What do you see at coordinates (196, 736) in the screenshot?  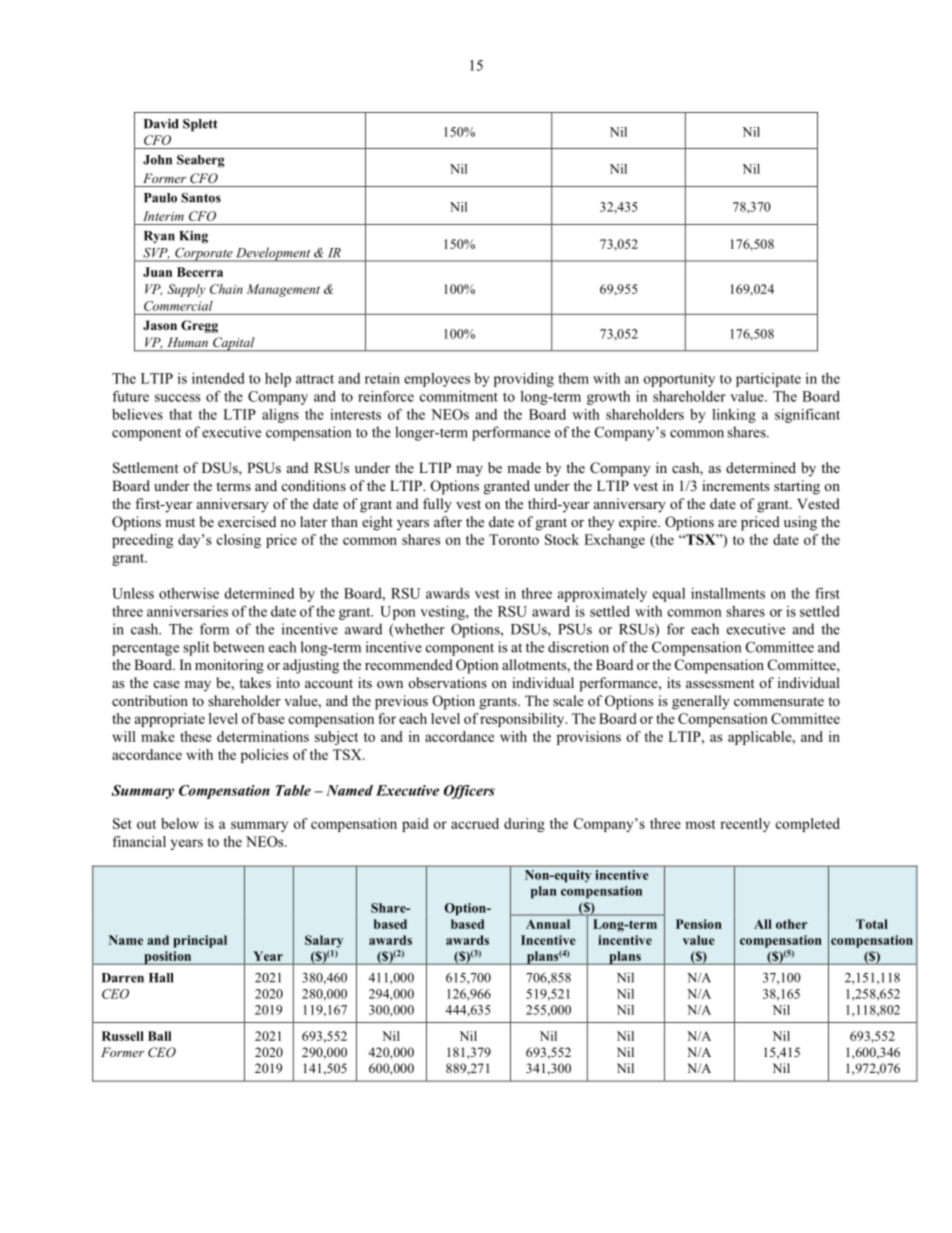 I see `these` at bounding box center [196, 736].
